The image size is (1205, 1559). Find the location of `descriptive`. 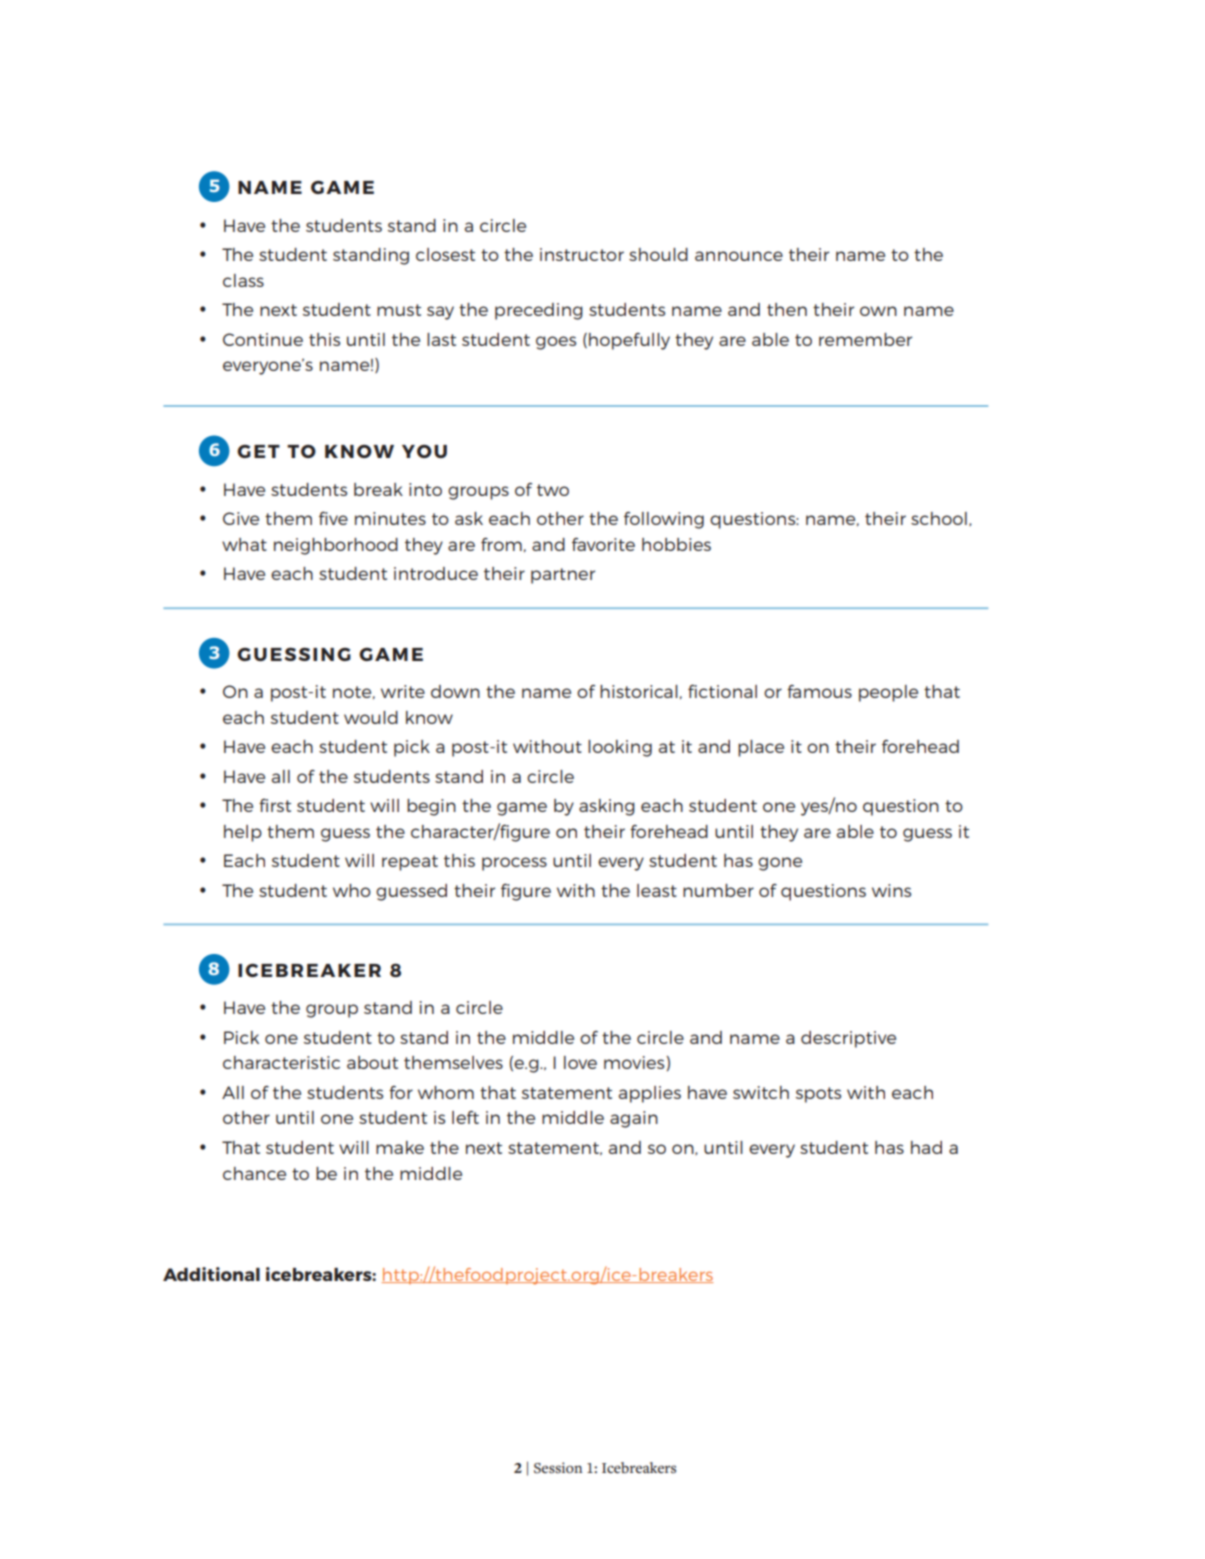

descriptive is located at coordinates (848, 1039).
